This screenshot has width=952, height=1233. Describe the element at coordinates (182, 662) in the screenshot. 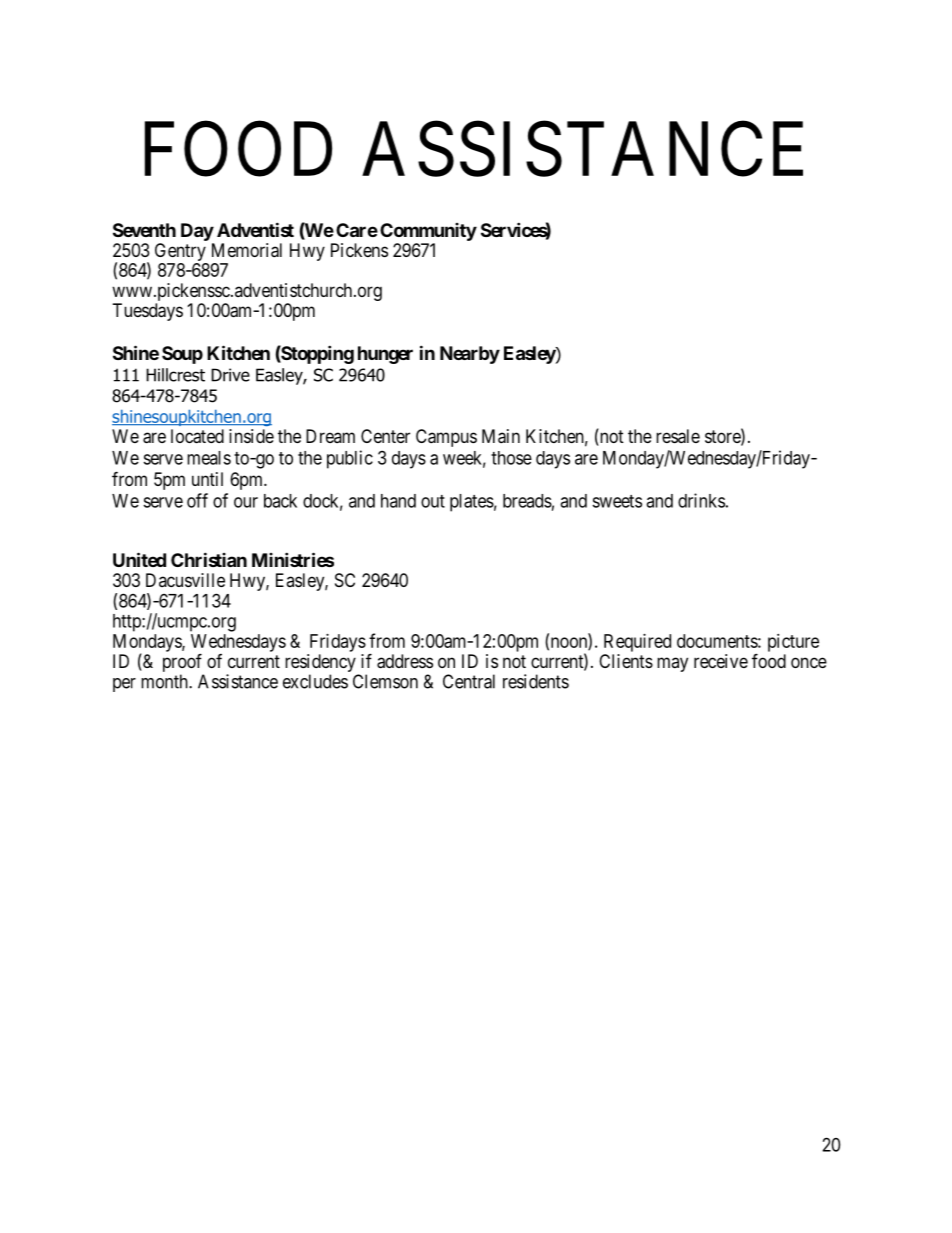

I see `proof` at that location.
